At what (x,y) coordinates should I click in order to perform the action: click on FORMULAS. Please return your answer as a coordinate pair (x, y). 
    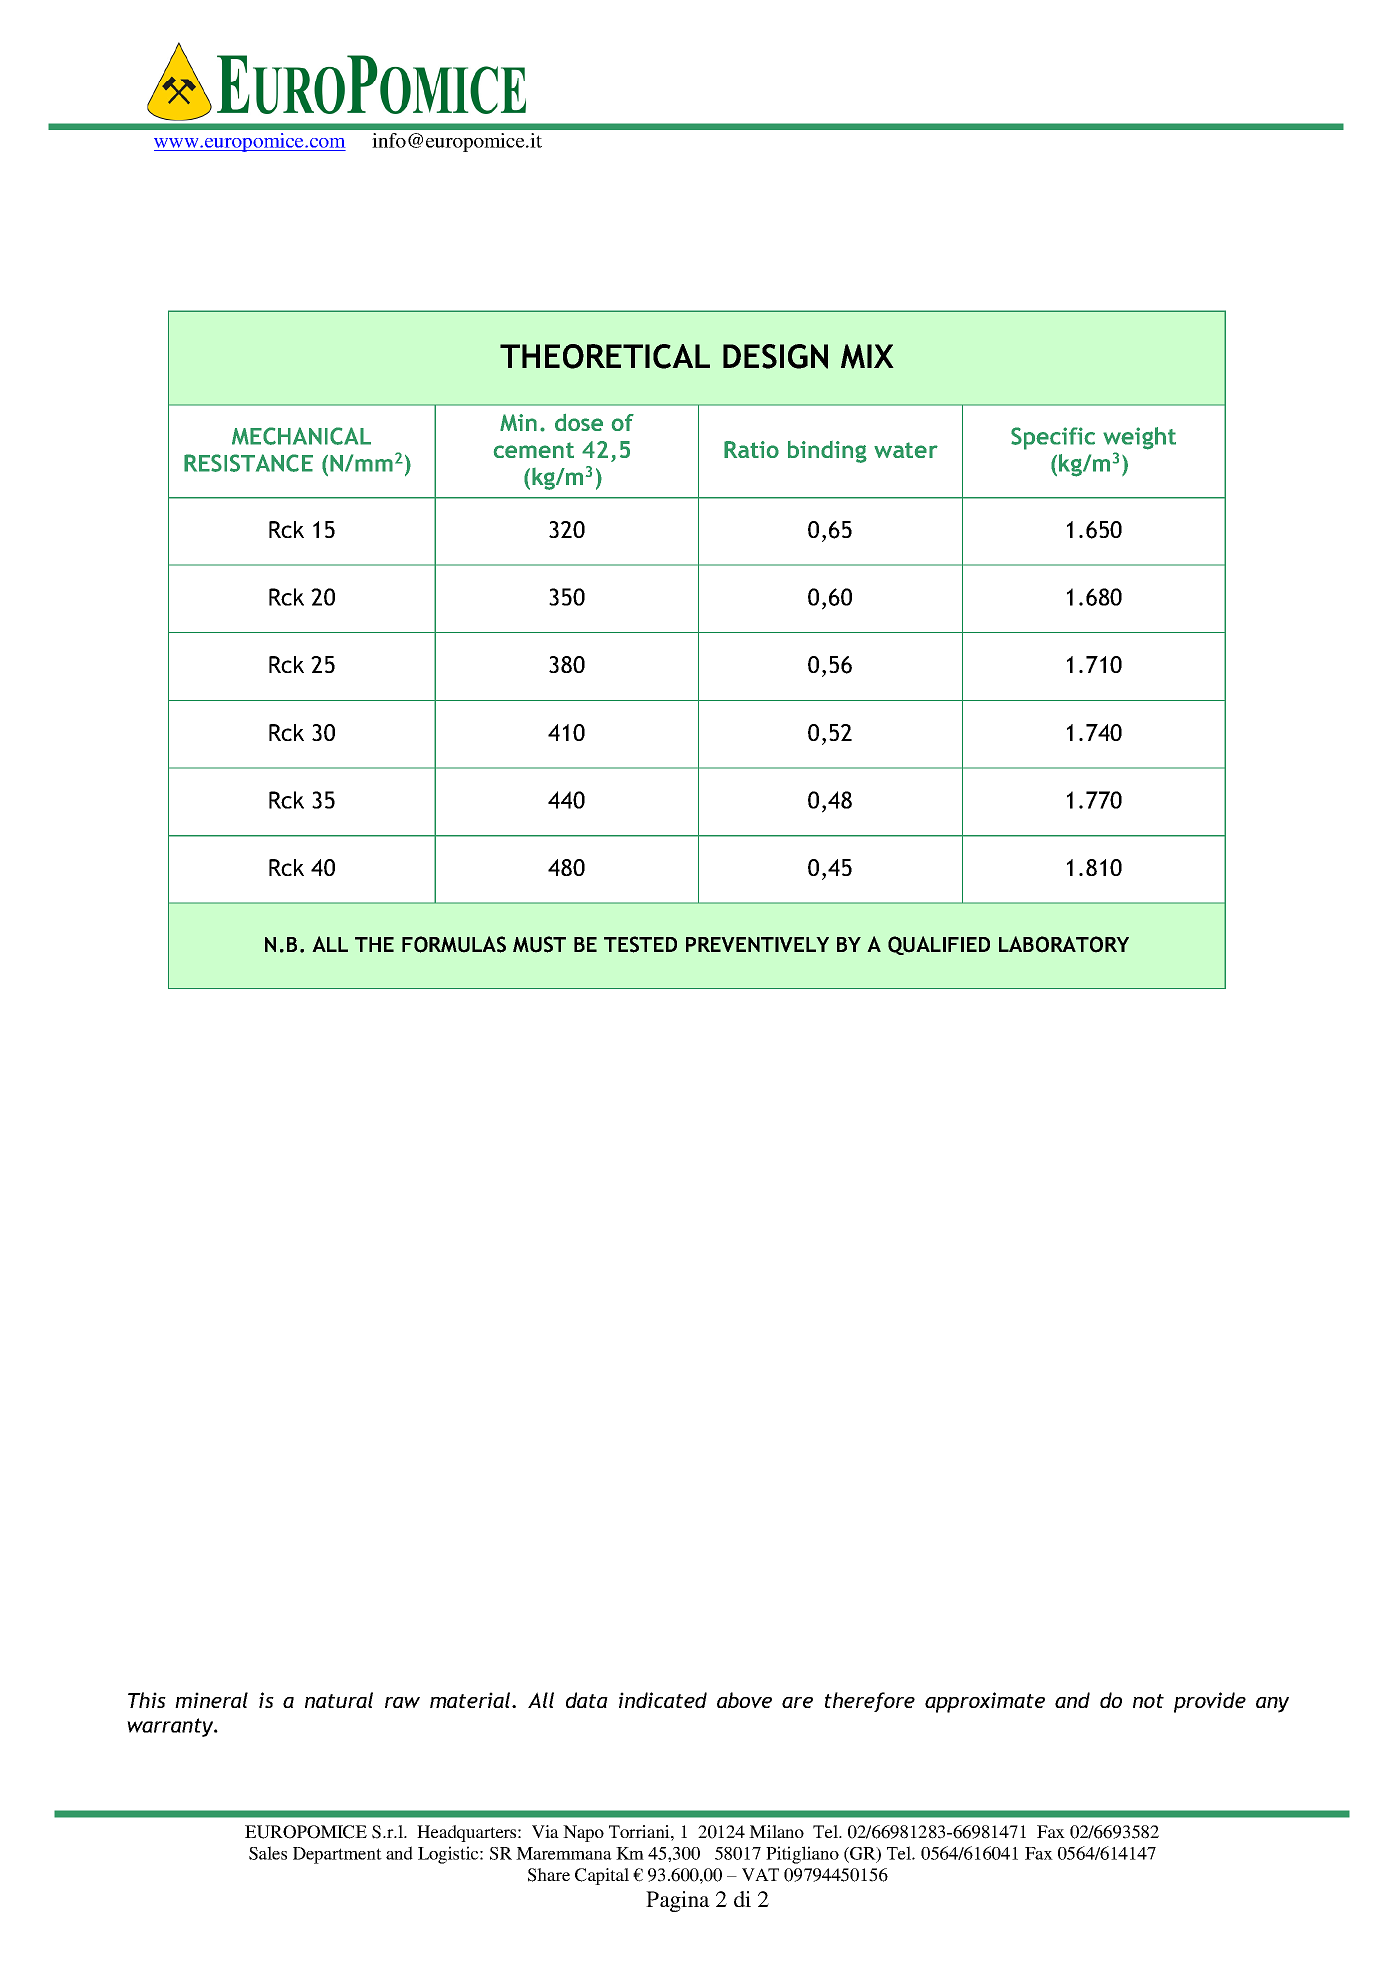
    Looking at the image, I should click on (454, 944).
